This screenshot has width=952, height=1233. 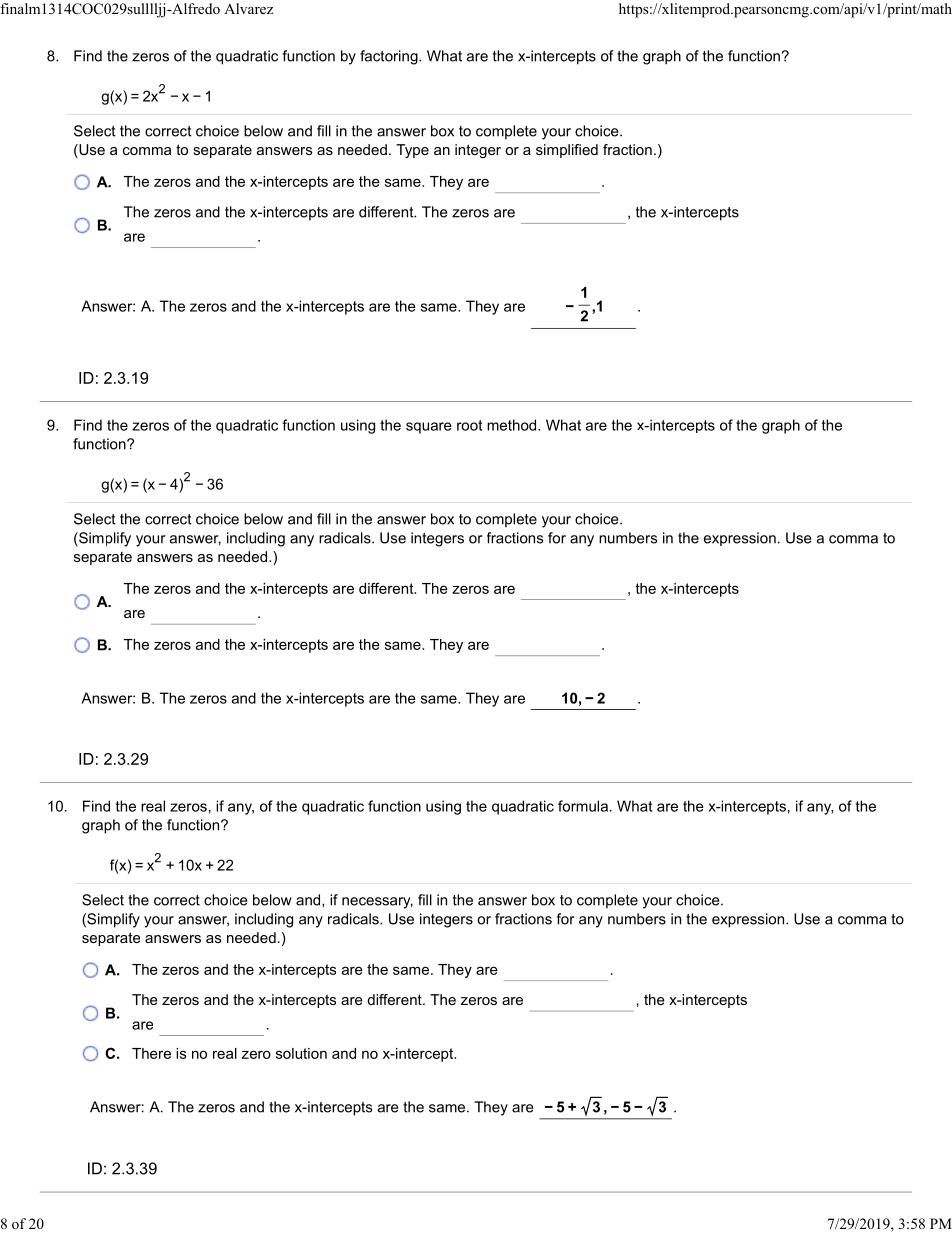 What do you see at coordinates (248, 8) in the screenshot?
I see `Alvarez` at bounding box center [248, 8].
